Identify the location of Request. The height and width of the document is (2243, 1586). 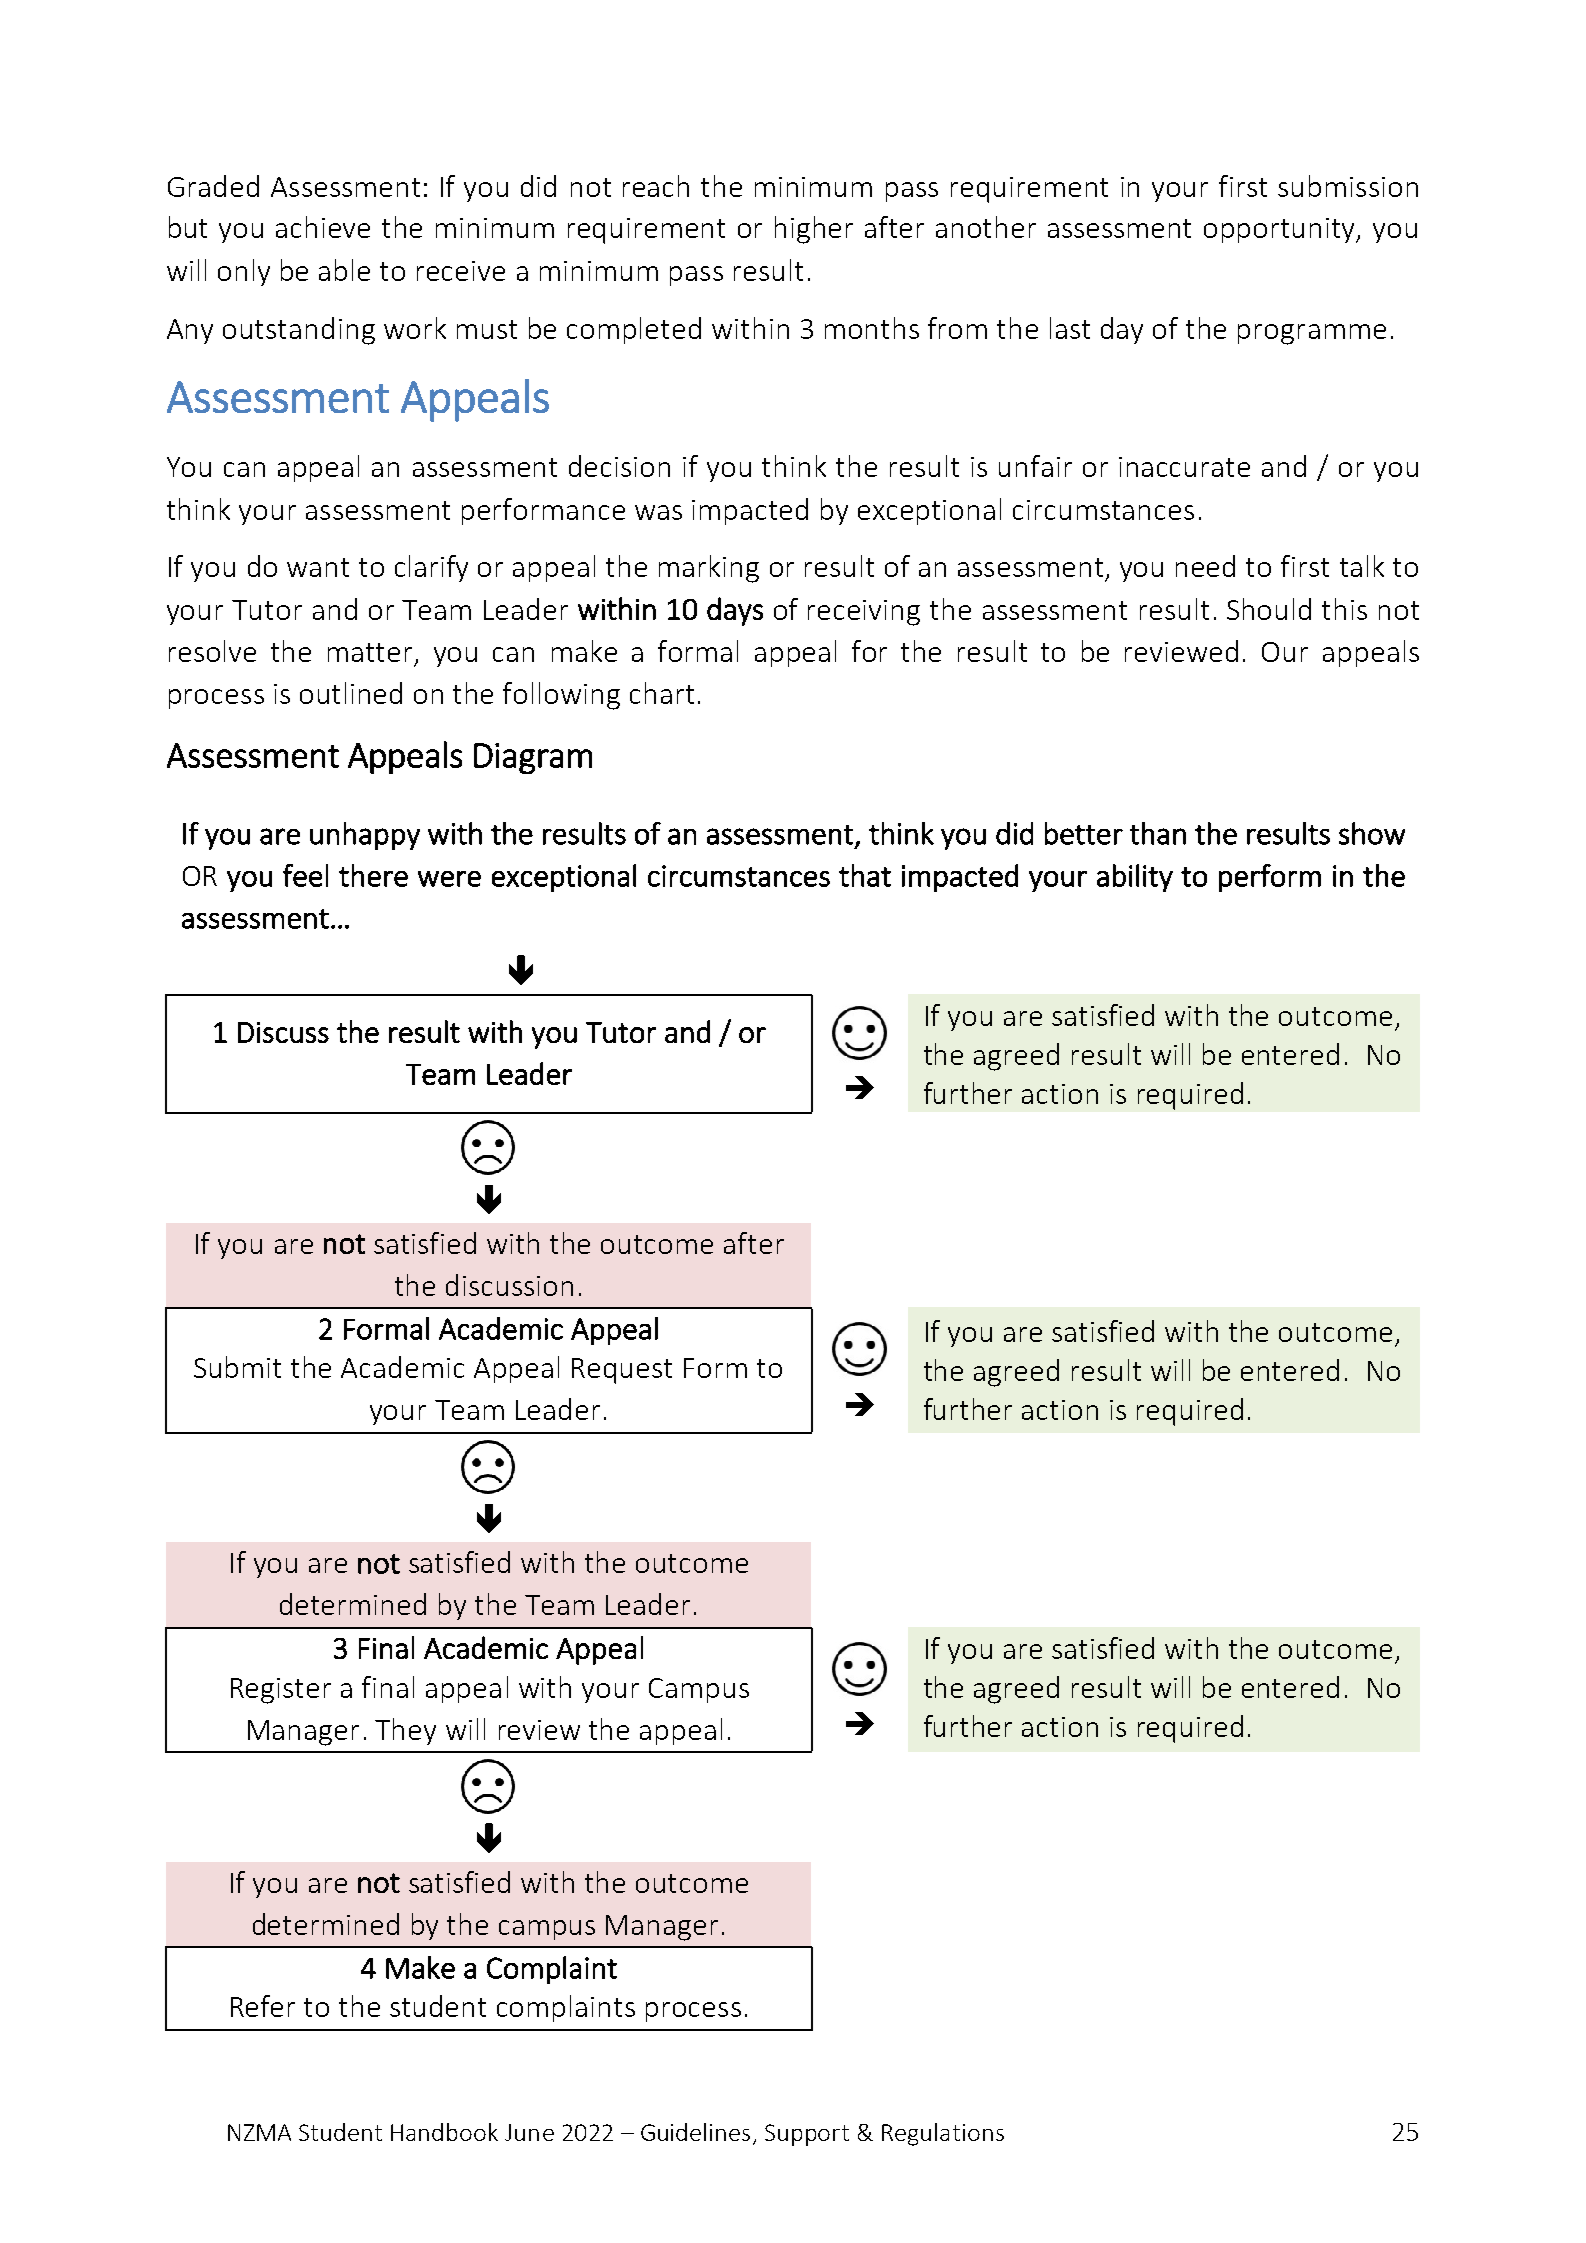
(622, 1371).
